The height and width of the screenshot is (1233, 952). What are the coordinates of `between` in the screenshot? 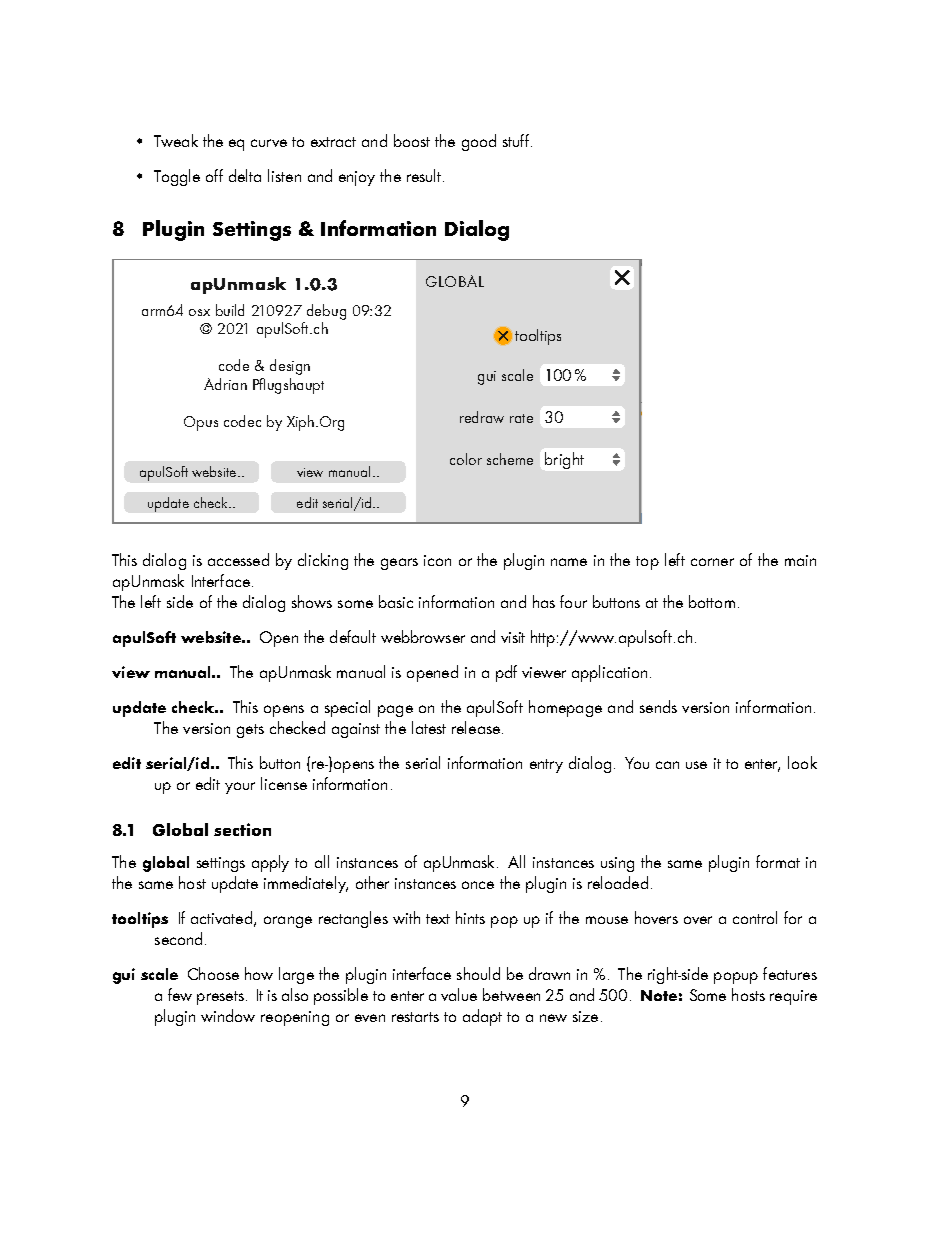 It's located at (511, 994).
